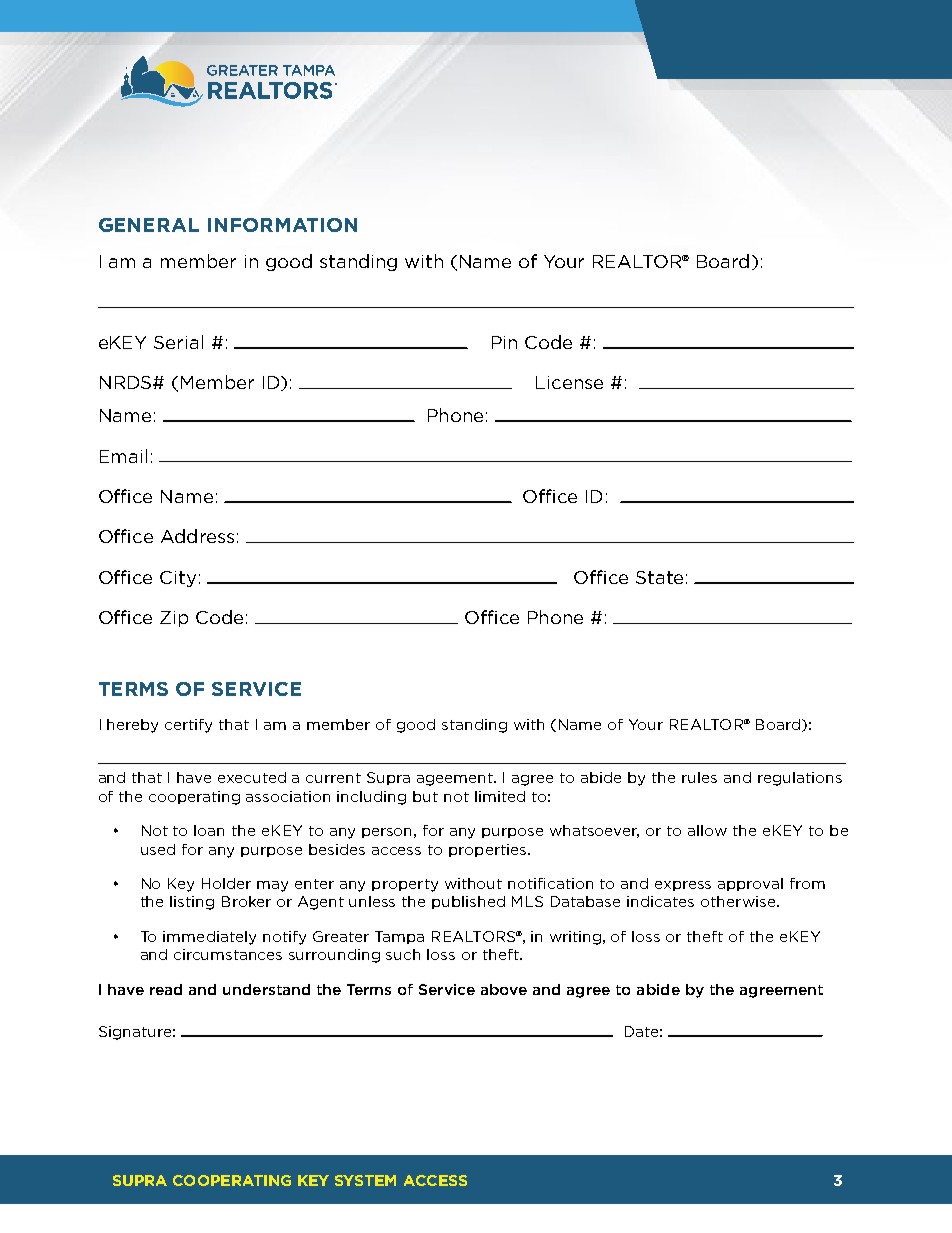 Image resolution: width=952 pixels, height=1233 pixels. I want to click on Address, so click(197, 536).
